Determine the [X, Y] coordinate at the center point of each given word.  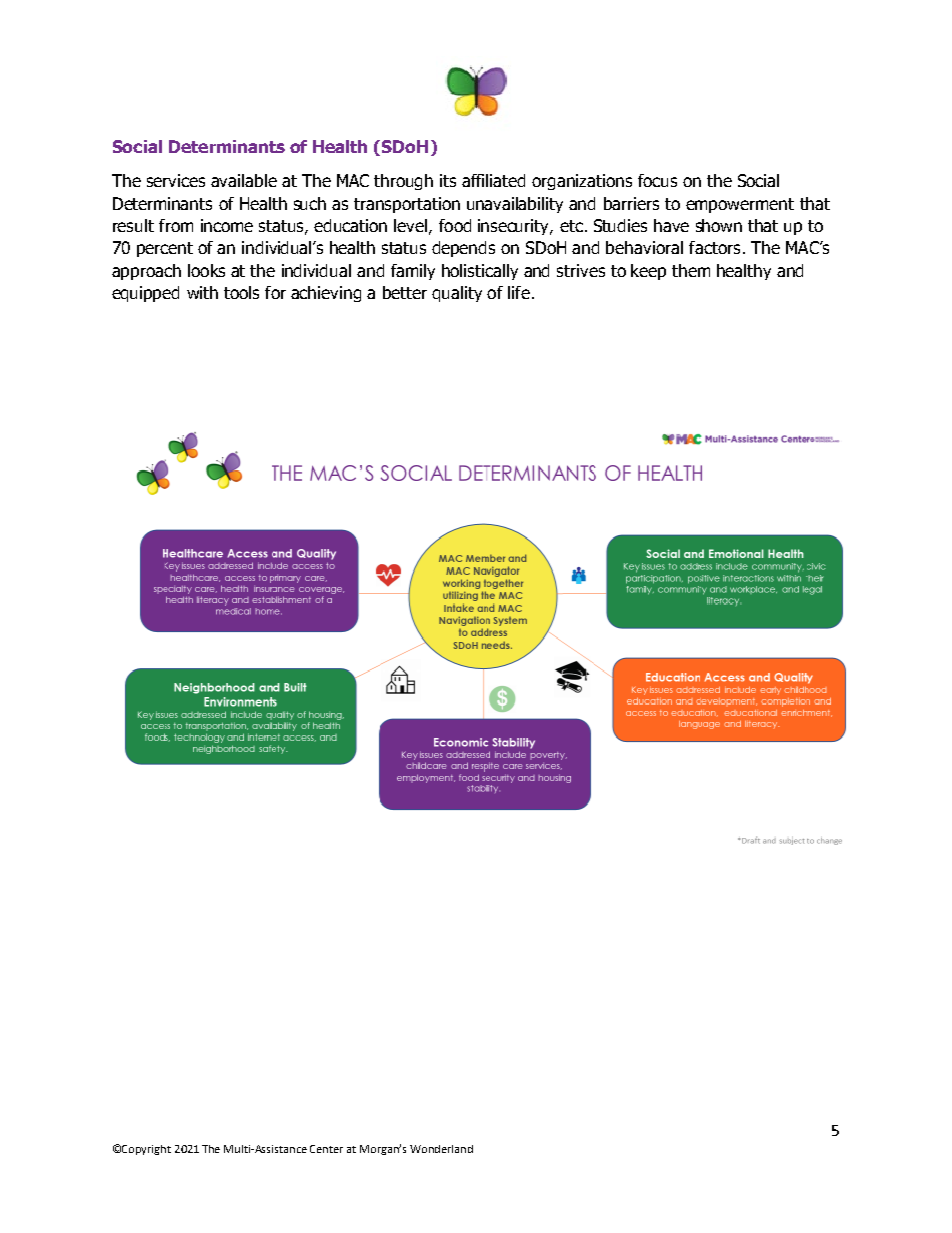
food [455, 225]
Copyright [146, 1150]
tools [241, 292]
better [405, 292]
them [691, 270]
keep [648, 272]
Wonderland [441, 1149]
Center [326, 1149]
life [519, 292]
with [202, 292]
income [227, 225]
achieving [326, 294]
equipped [145, 294]
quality [457, 294]
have [671, 225]
